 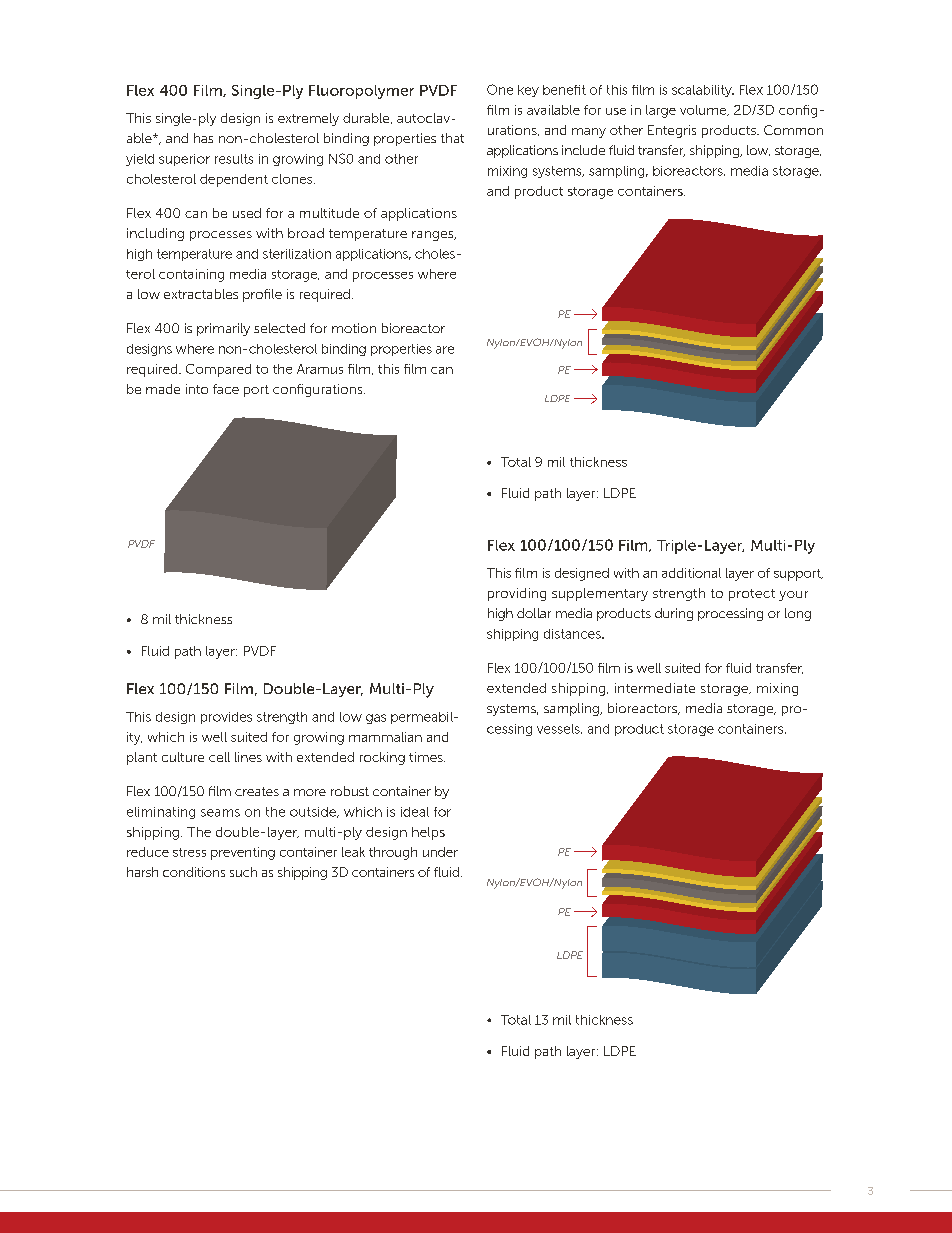 I want to click on providing, so click(x=517, y=594).
